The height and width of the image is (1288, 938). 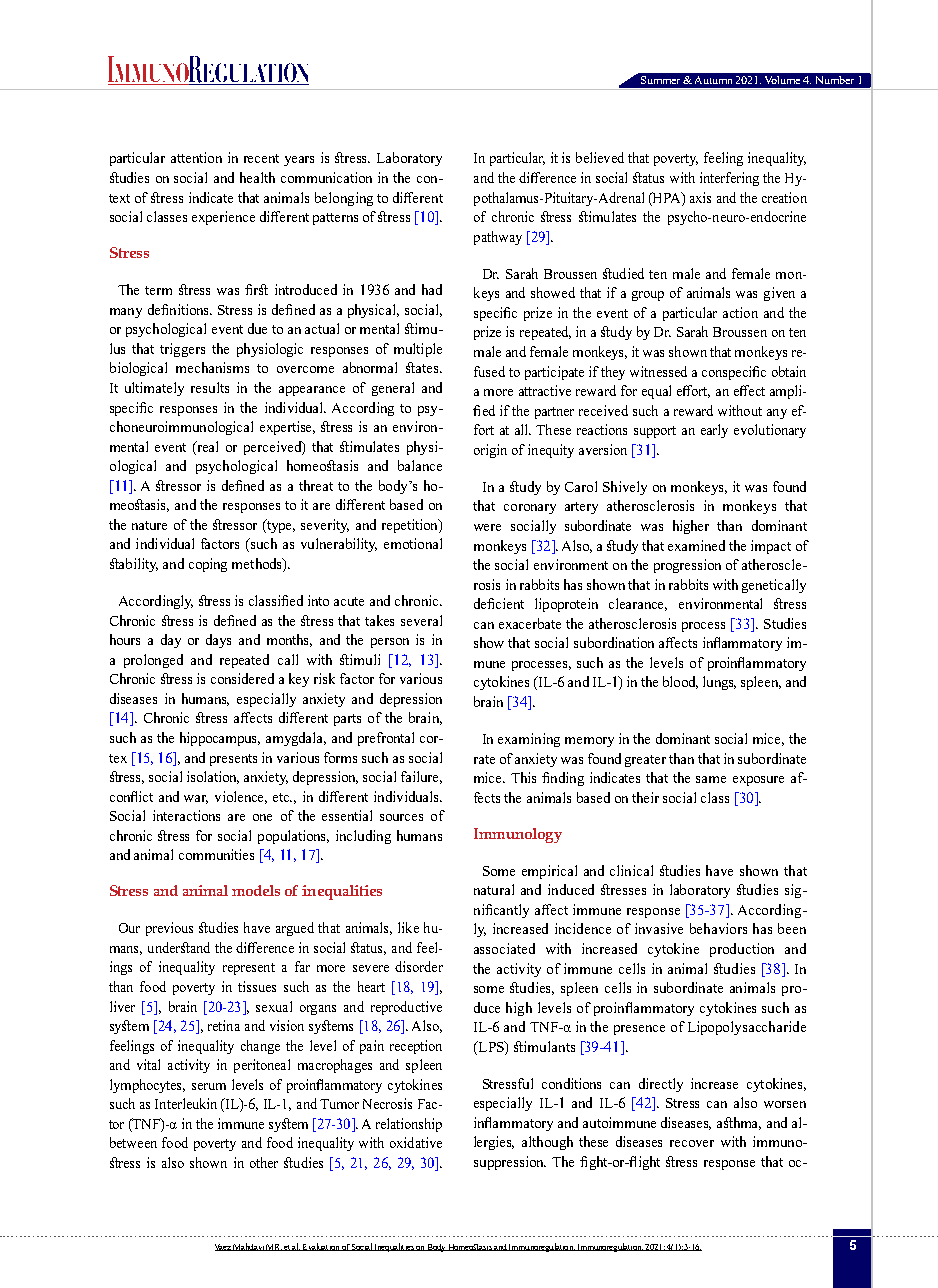 What do you see at coordinates (207, 446) in the image?
I see `real` at bounding box center [207, 446].
